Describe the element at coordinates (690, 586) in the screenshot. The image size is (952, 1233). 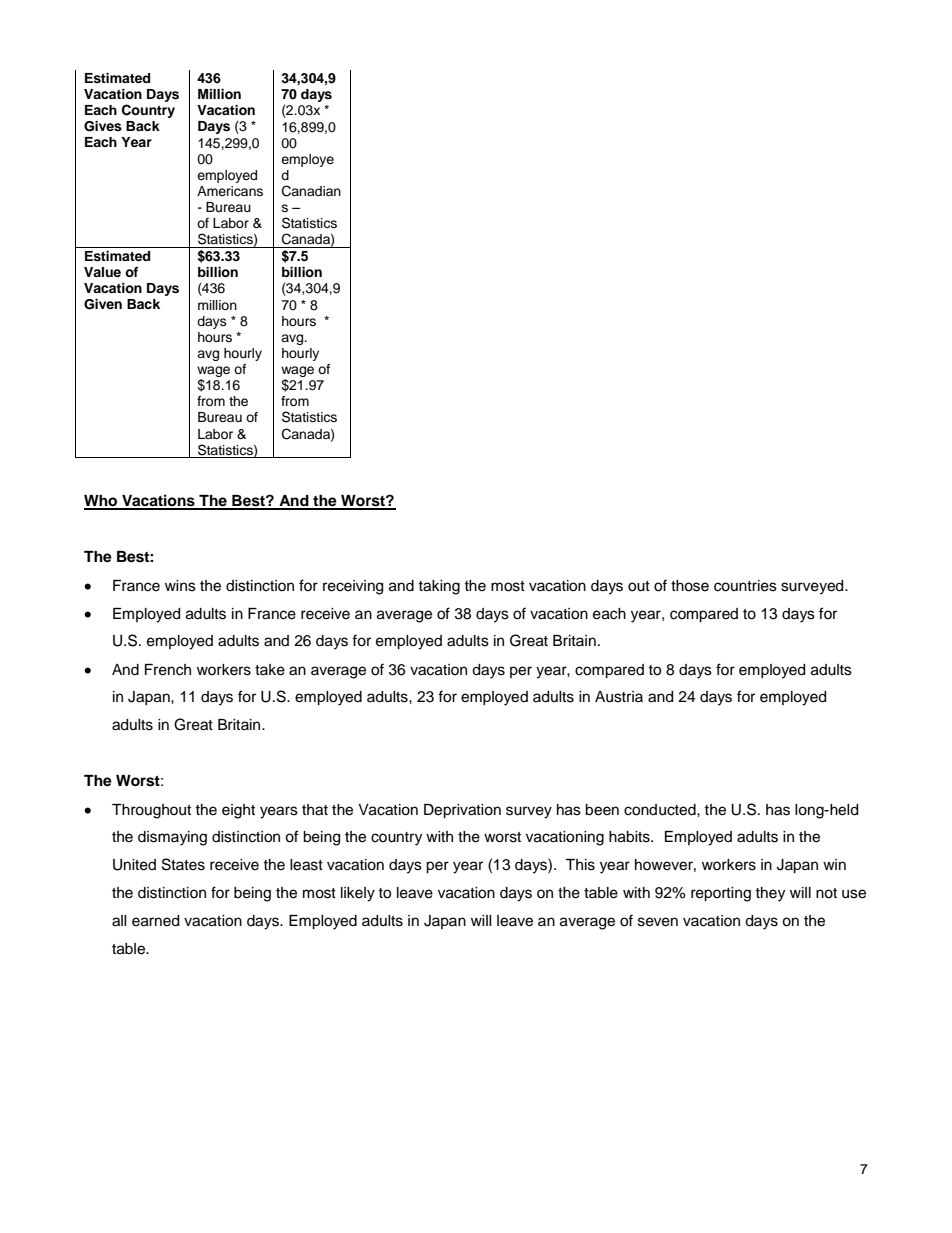
I see `those` at that location.
